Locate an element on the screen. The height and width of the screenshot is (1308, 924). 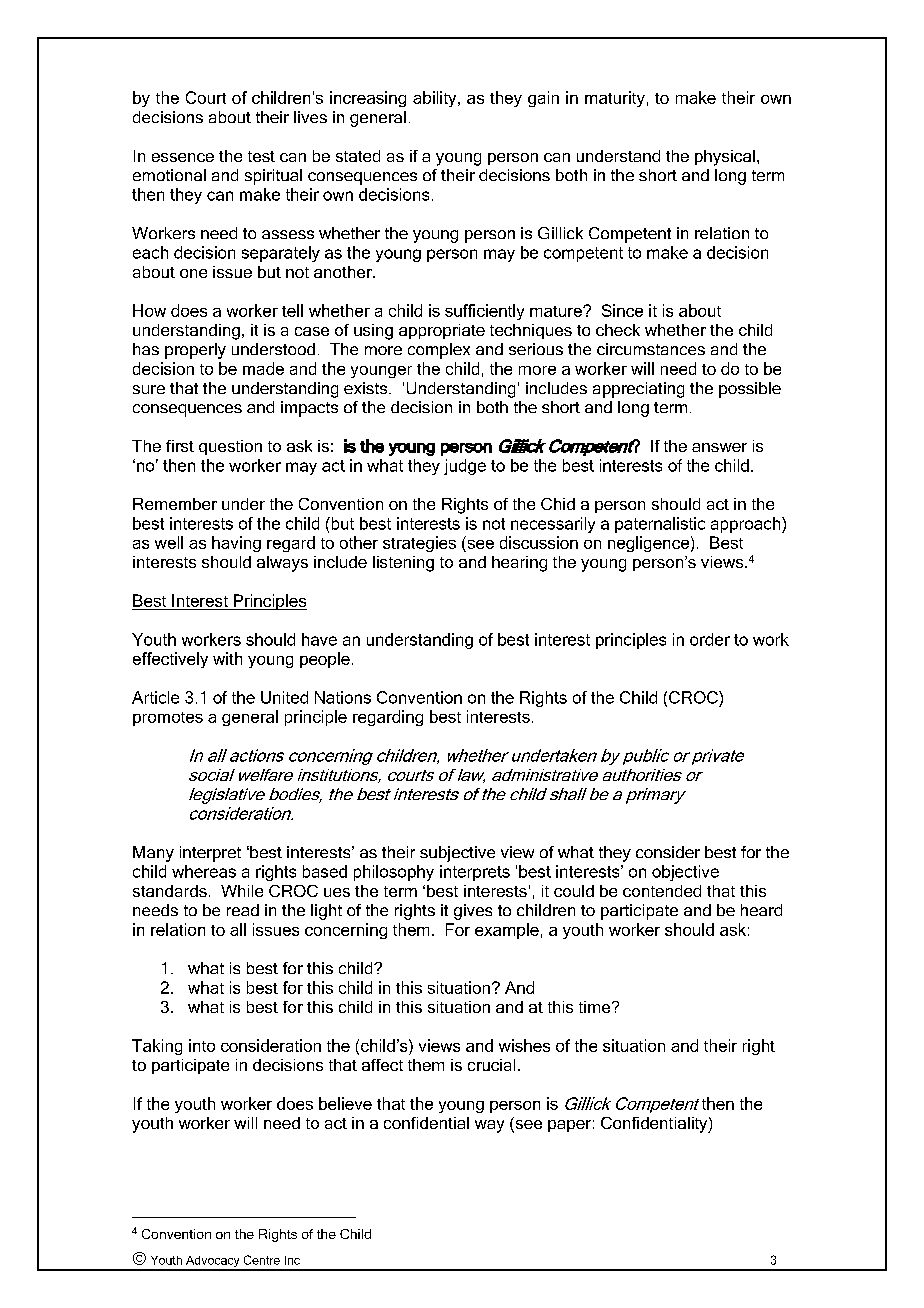
Centre is located at coordinates (262, 1260).
